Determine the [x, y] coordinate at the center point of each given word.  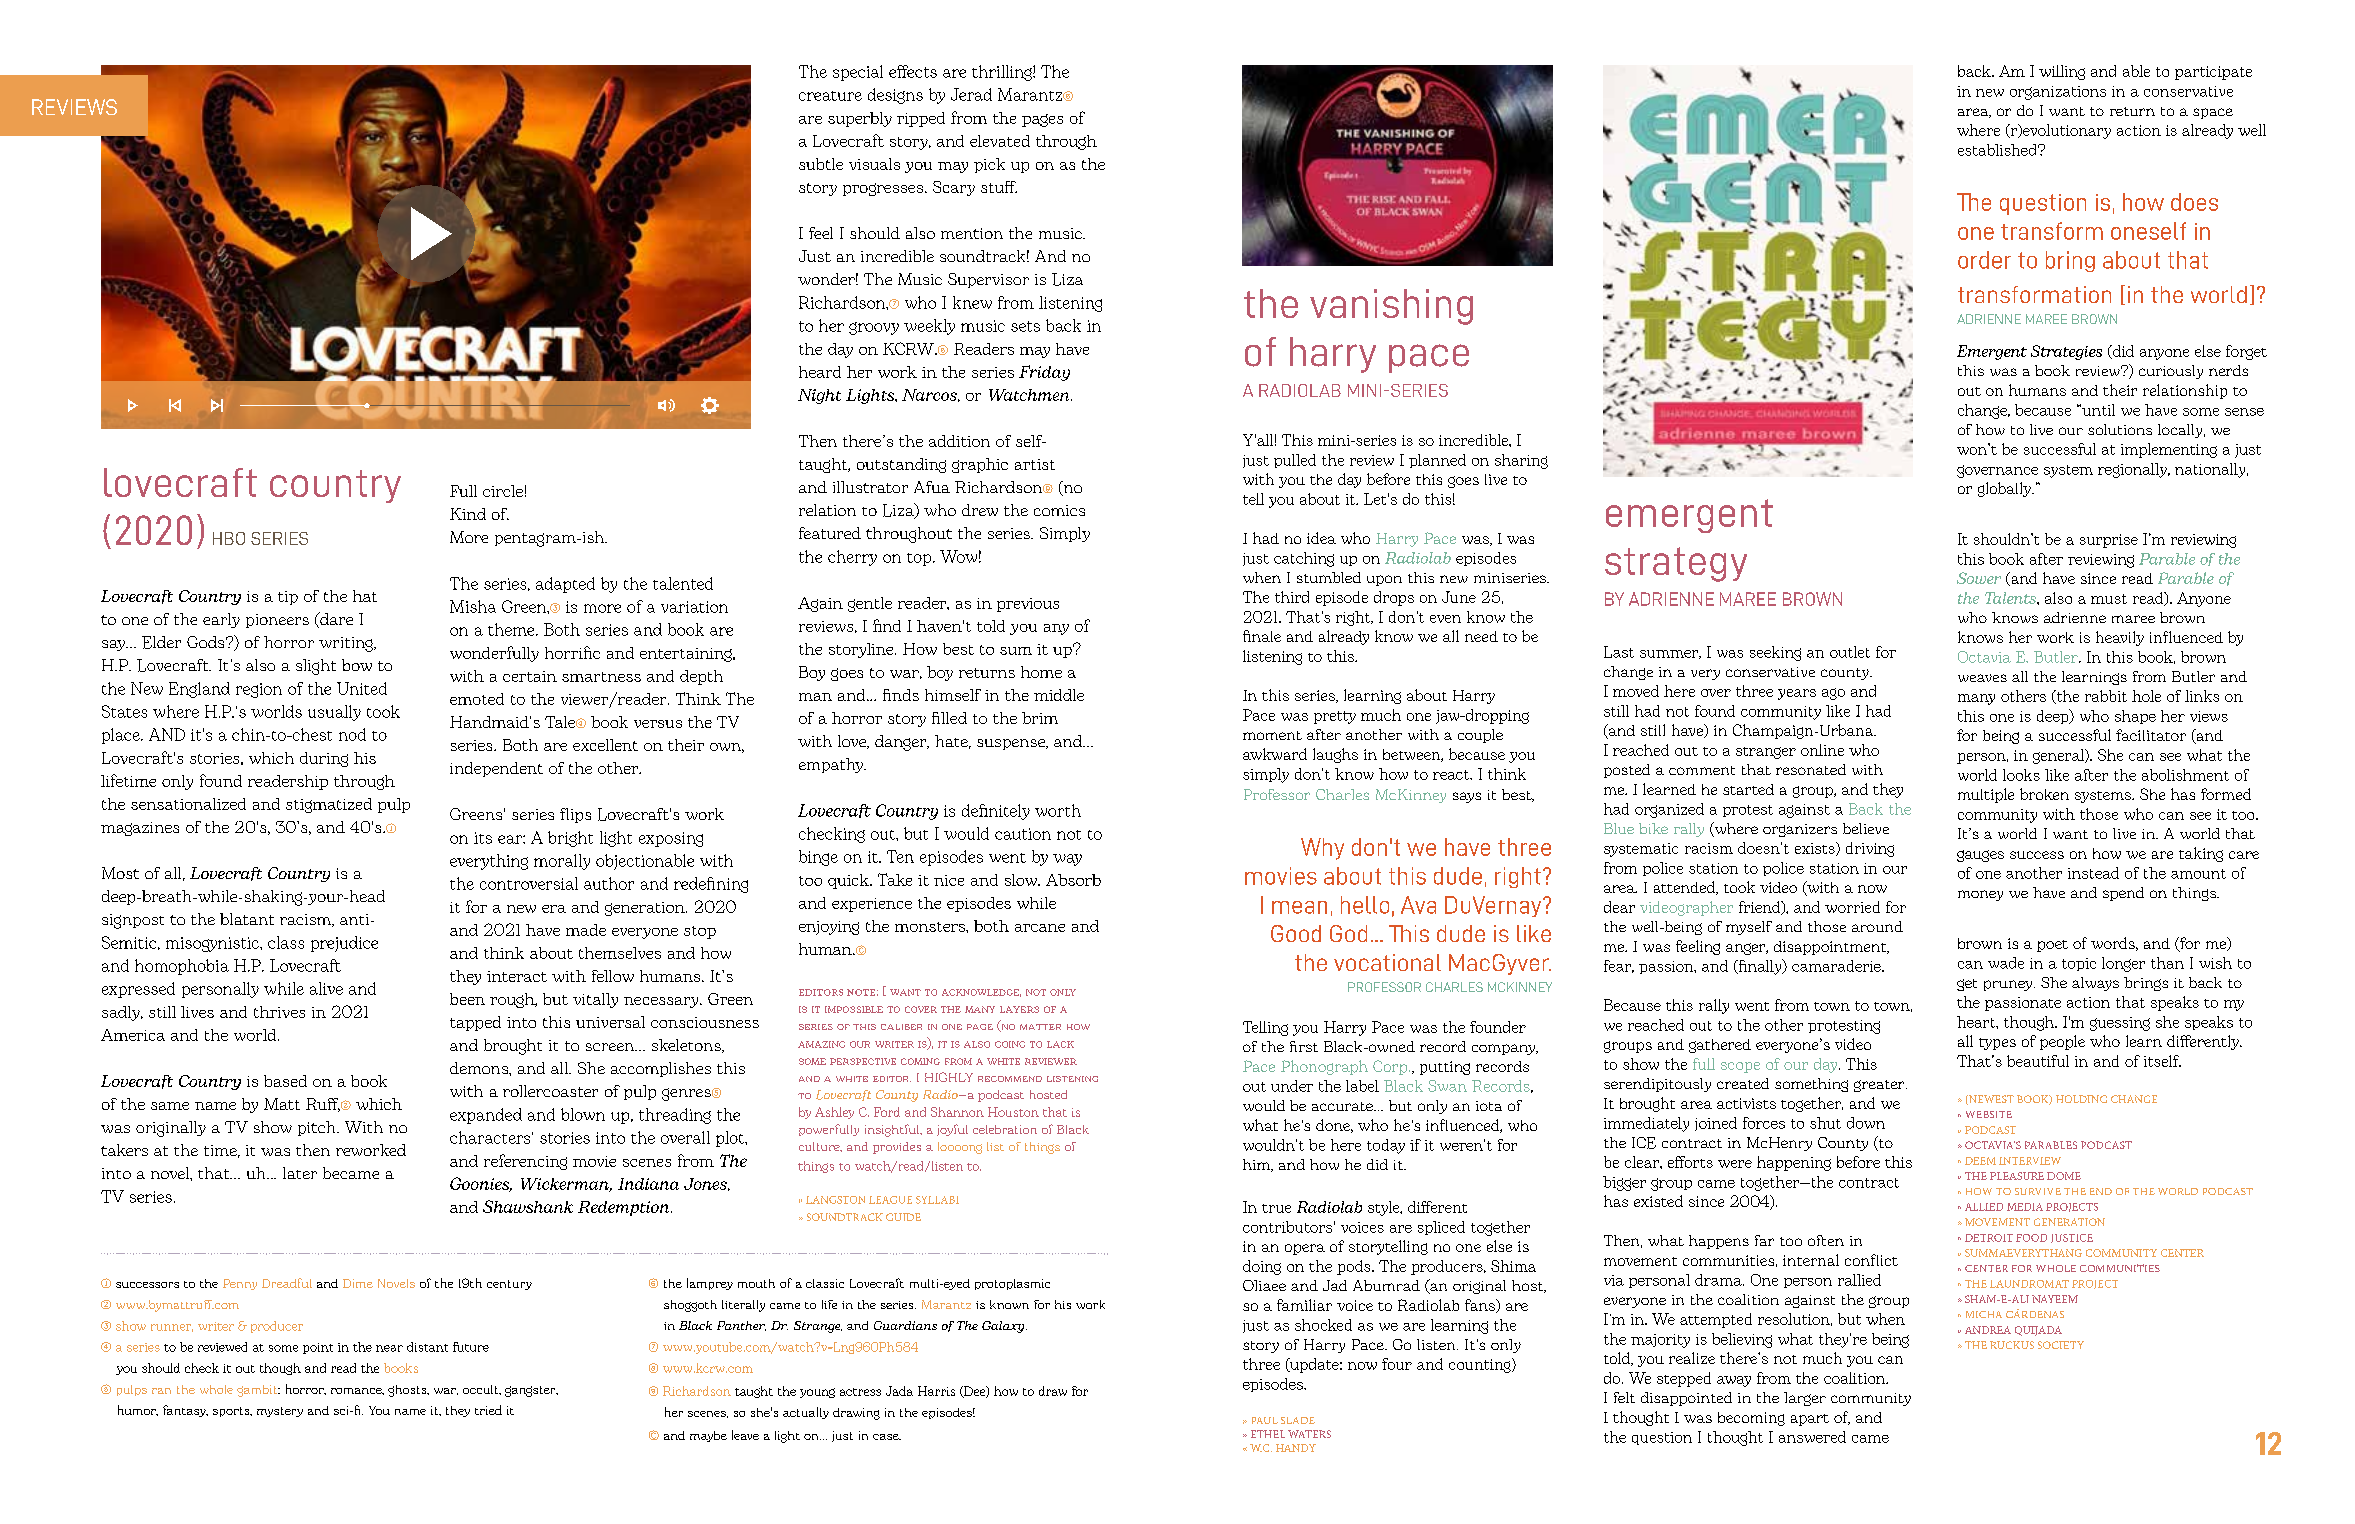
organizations [2058, 93]
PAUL [1265, 1420]
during [324, 759]
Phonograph [1324, 1067]
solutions [2120, 429]
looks [2021, 775]
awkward [1275, 754]
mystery [280, 1412]
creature [830, 96]
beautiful [2038, 1061]
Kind [468, 514]
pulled [1295, 461]
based [285, 1081]
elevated [1000, 141]
